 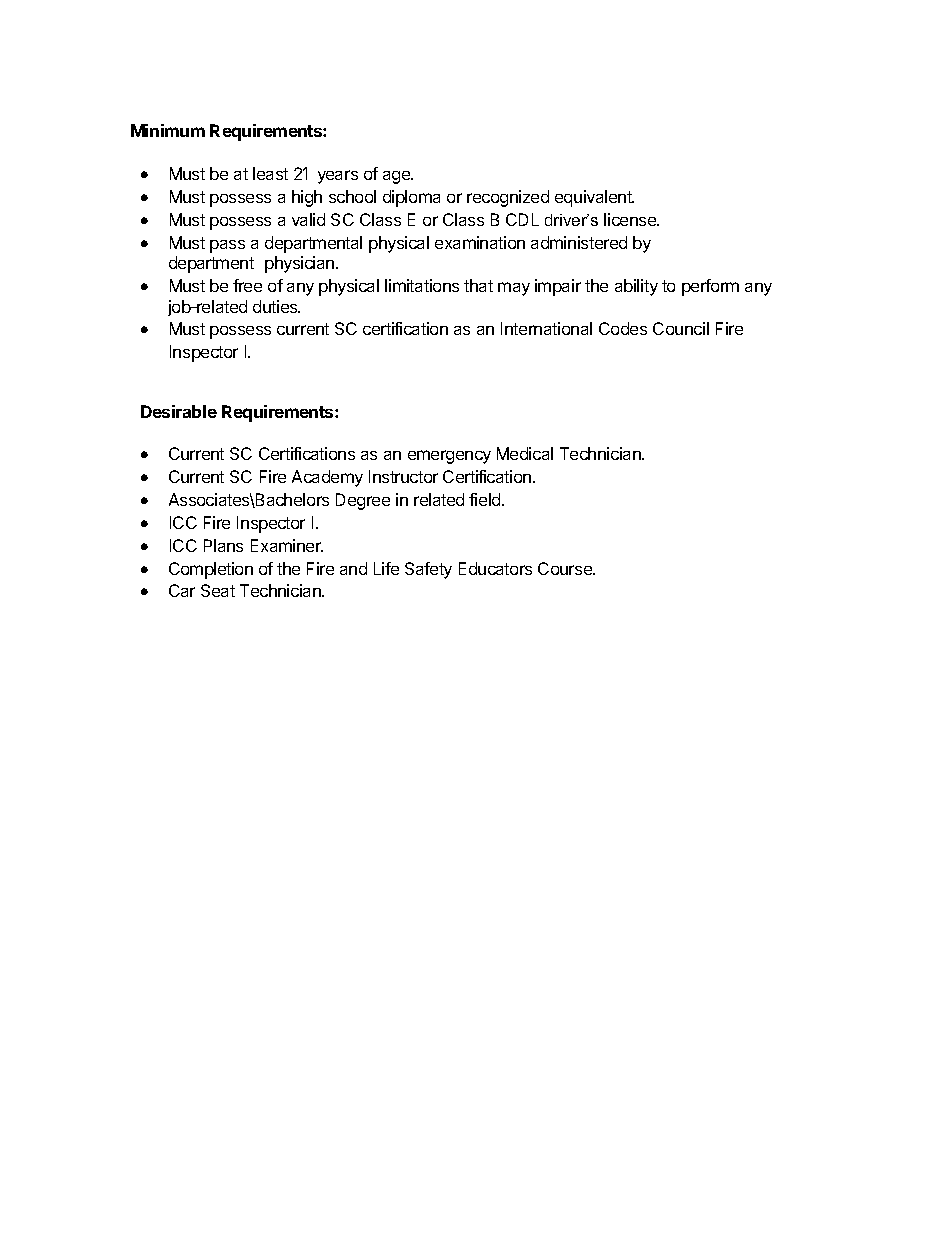 I want to click on emergency, so click(x=449, y=457).
